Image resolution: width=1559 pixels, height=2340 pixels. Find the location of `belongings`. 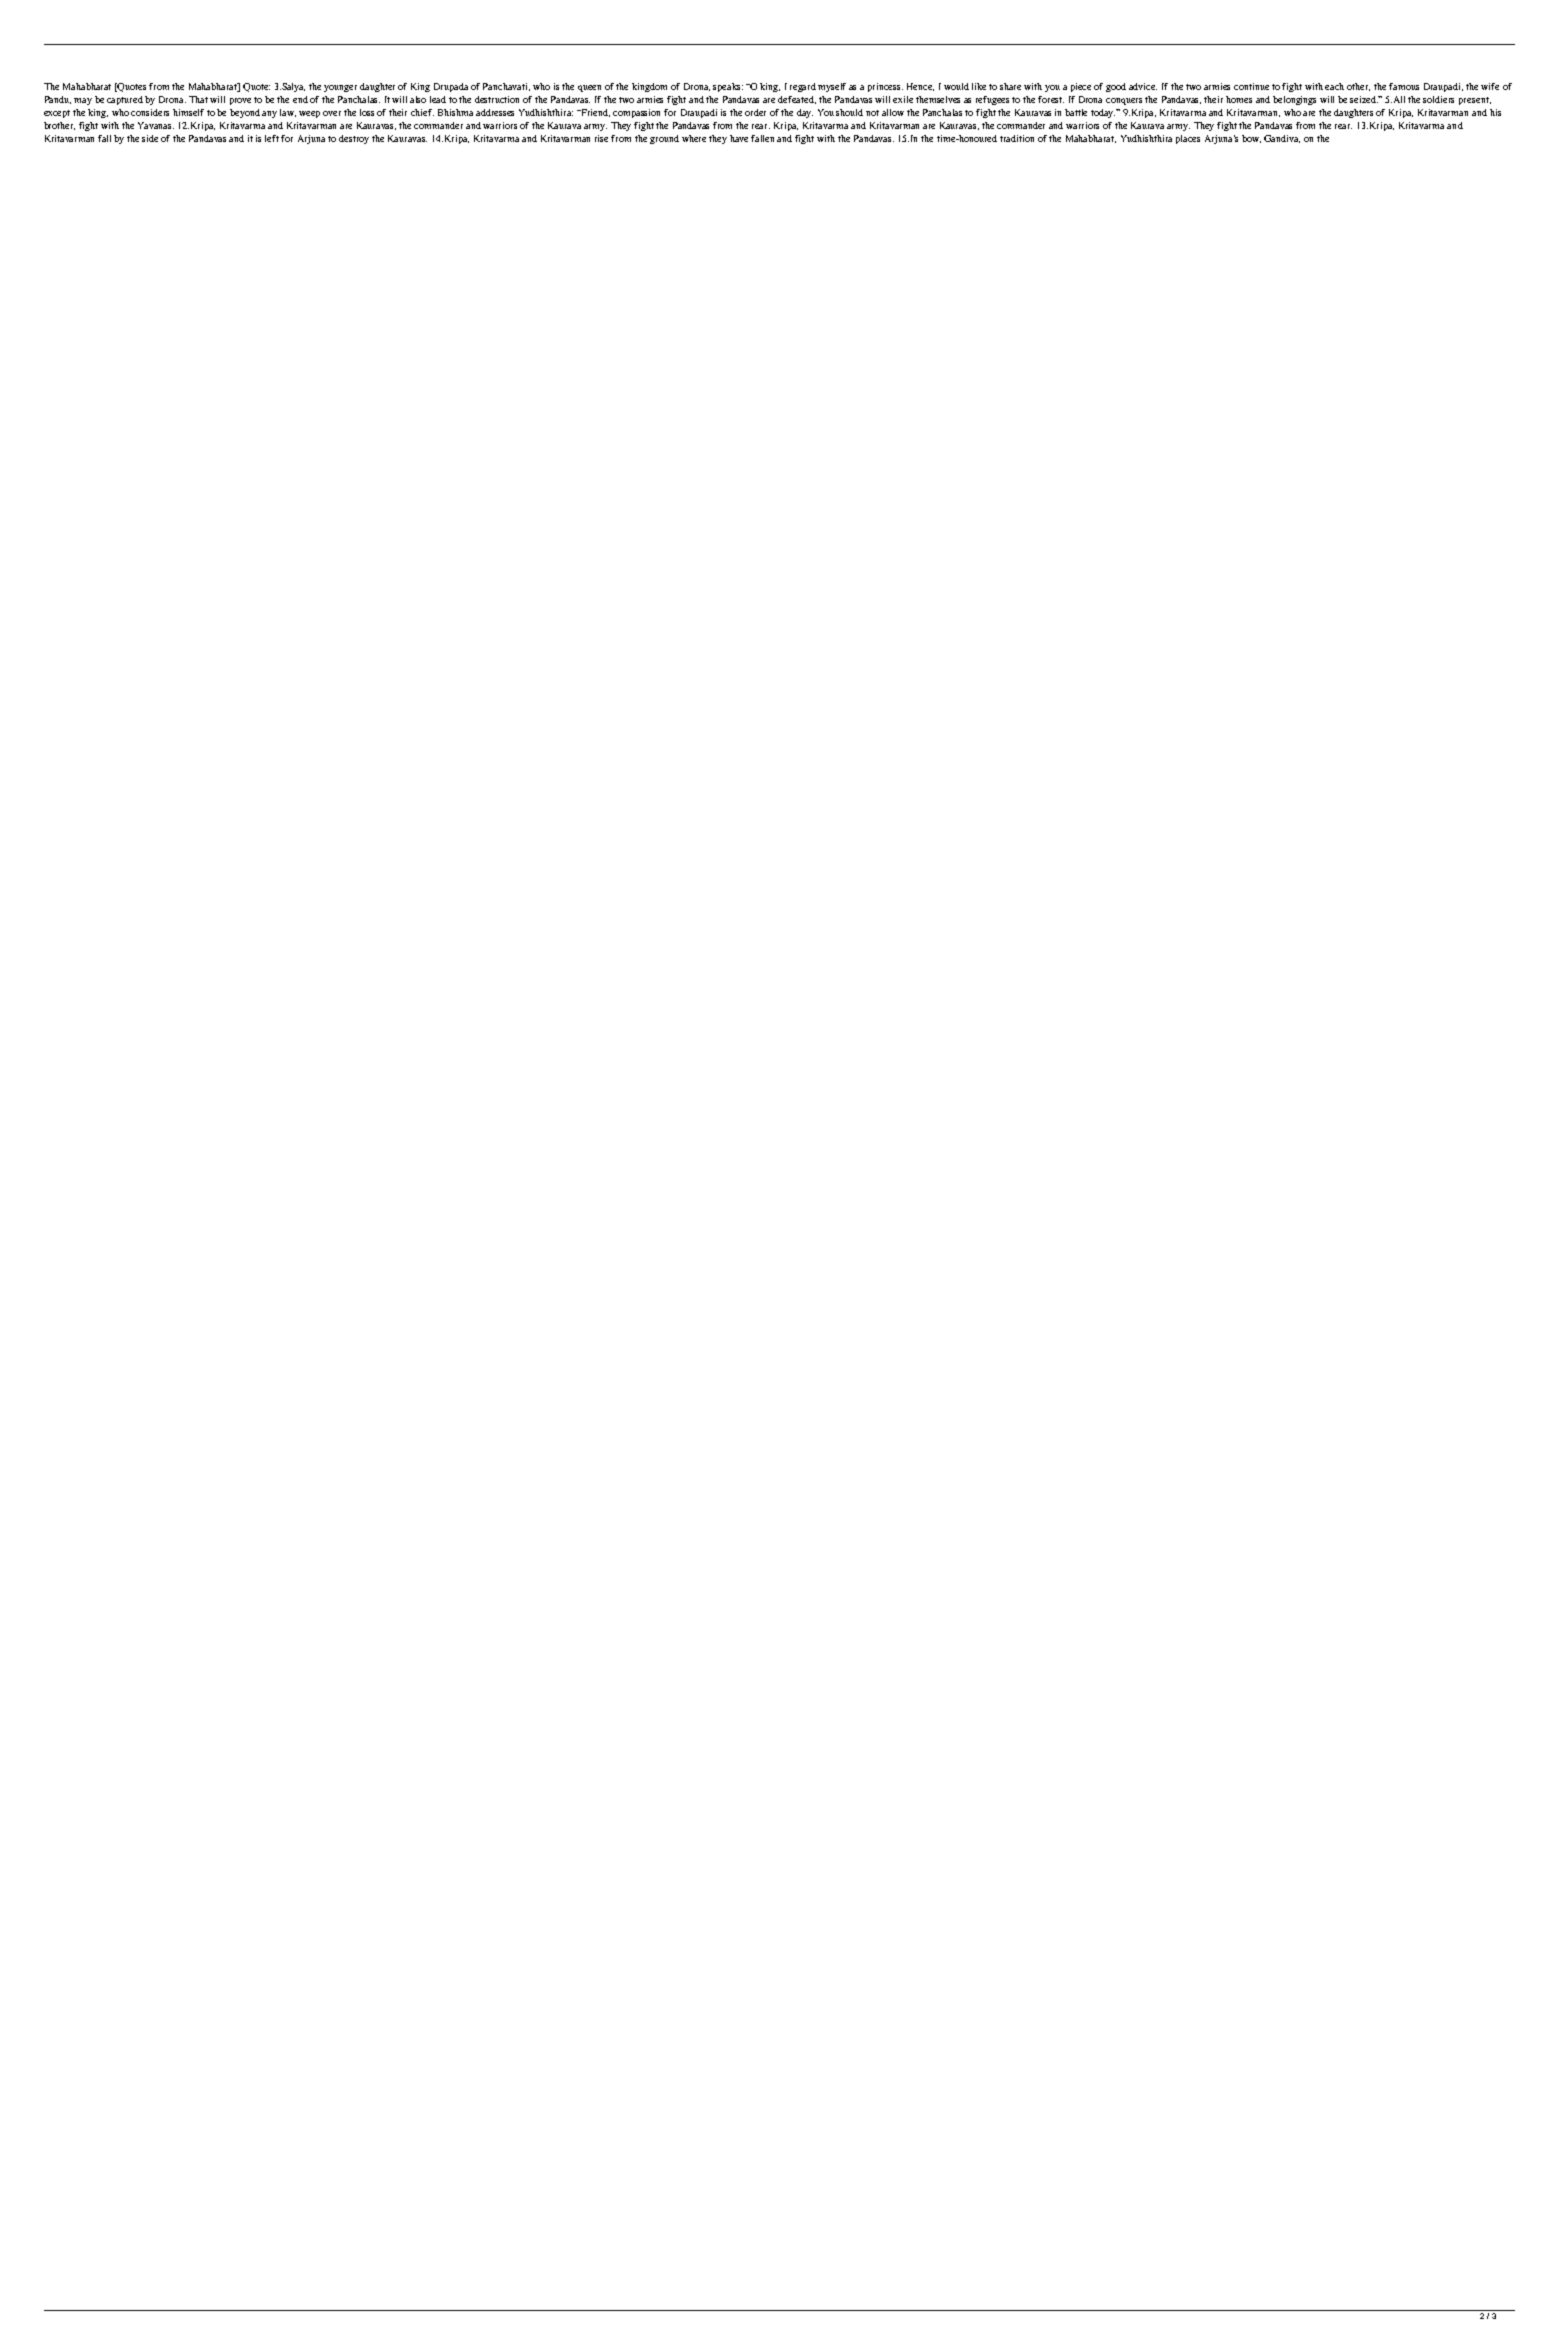

belongings is located at coordinates (1294, 100).
